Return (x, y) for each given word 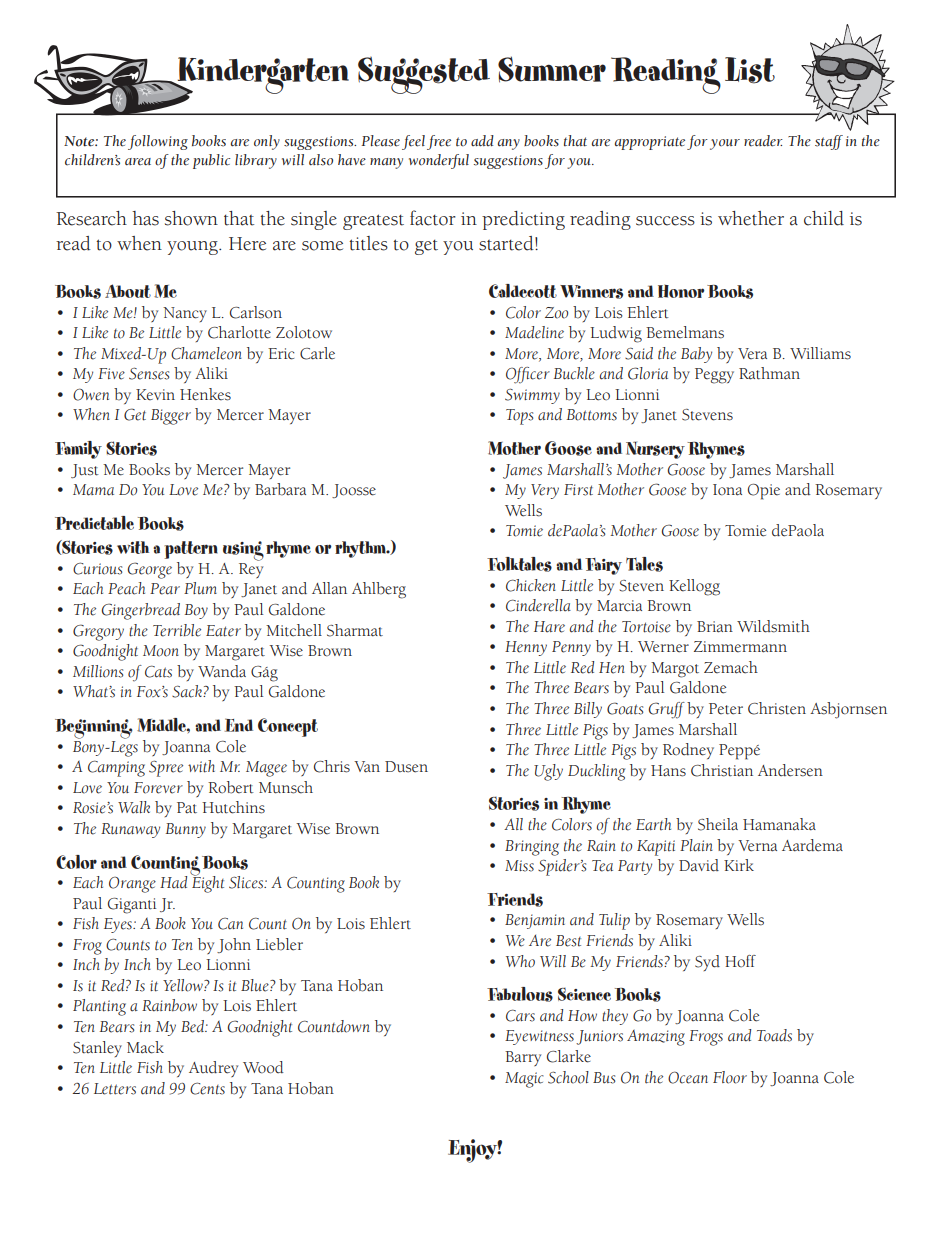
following (158, 142)
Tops (519, 417)
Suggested (424, 75)
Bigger (171, 417)
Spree (166, 768)
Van (367, 767)
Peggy (714, 376)
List (750, 70)
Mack (145, 1047)
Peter (726, 709)
